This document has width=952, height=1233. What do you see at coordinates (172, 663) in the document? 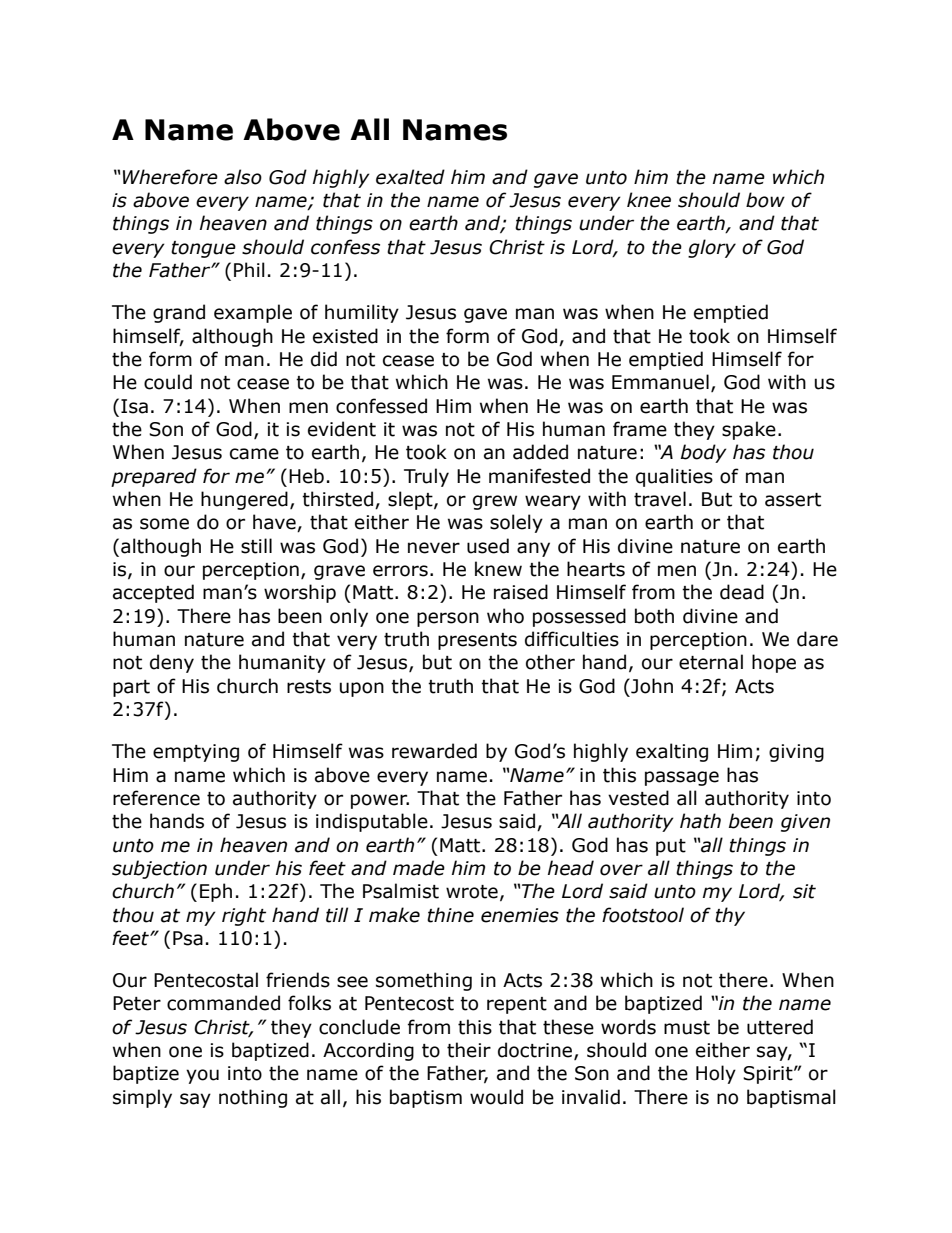
I see `deny` at bounding box center [172, 663].
